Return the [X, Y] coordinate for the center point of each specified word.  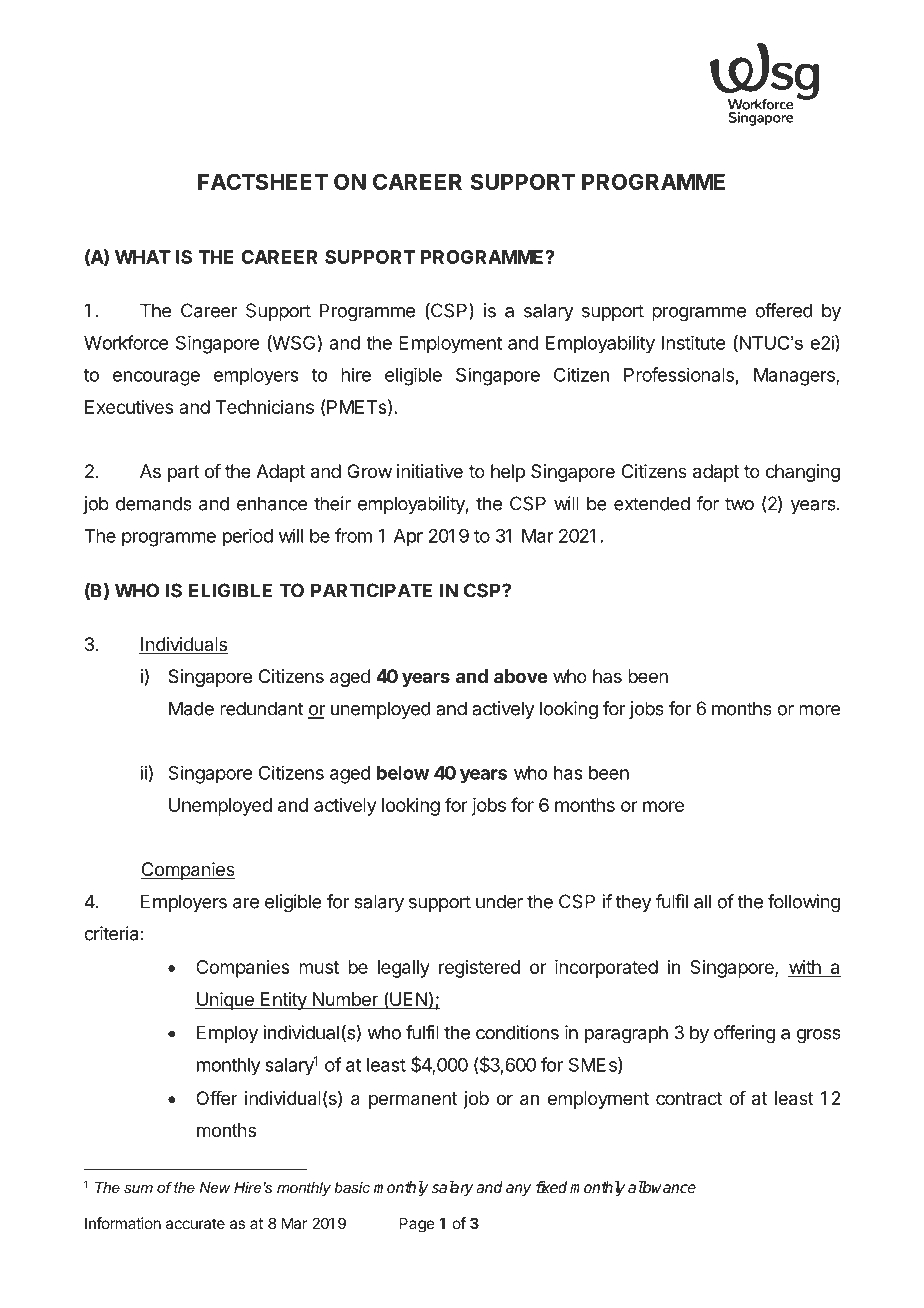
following [804, 903]
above [521, 676]
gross [819, 1036]
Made [191, 708]
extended [652, 503]
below [403, 773]
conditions [517, 1032]
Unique [225, 1001]
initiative [430, 471]
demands [154, 503]
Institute [693, 342]
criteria [111, 933]
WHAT [143, 257]
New [215, 1187]
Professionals [679, 374]
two [739, 504]
